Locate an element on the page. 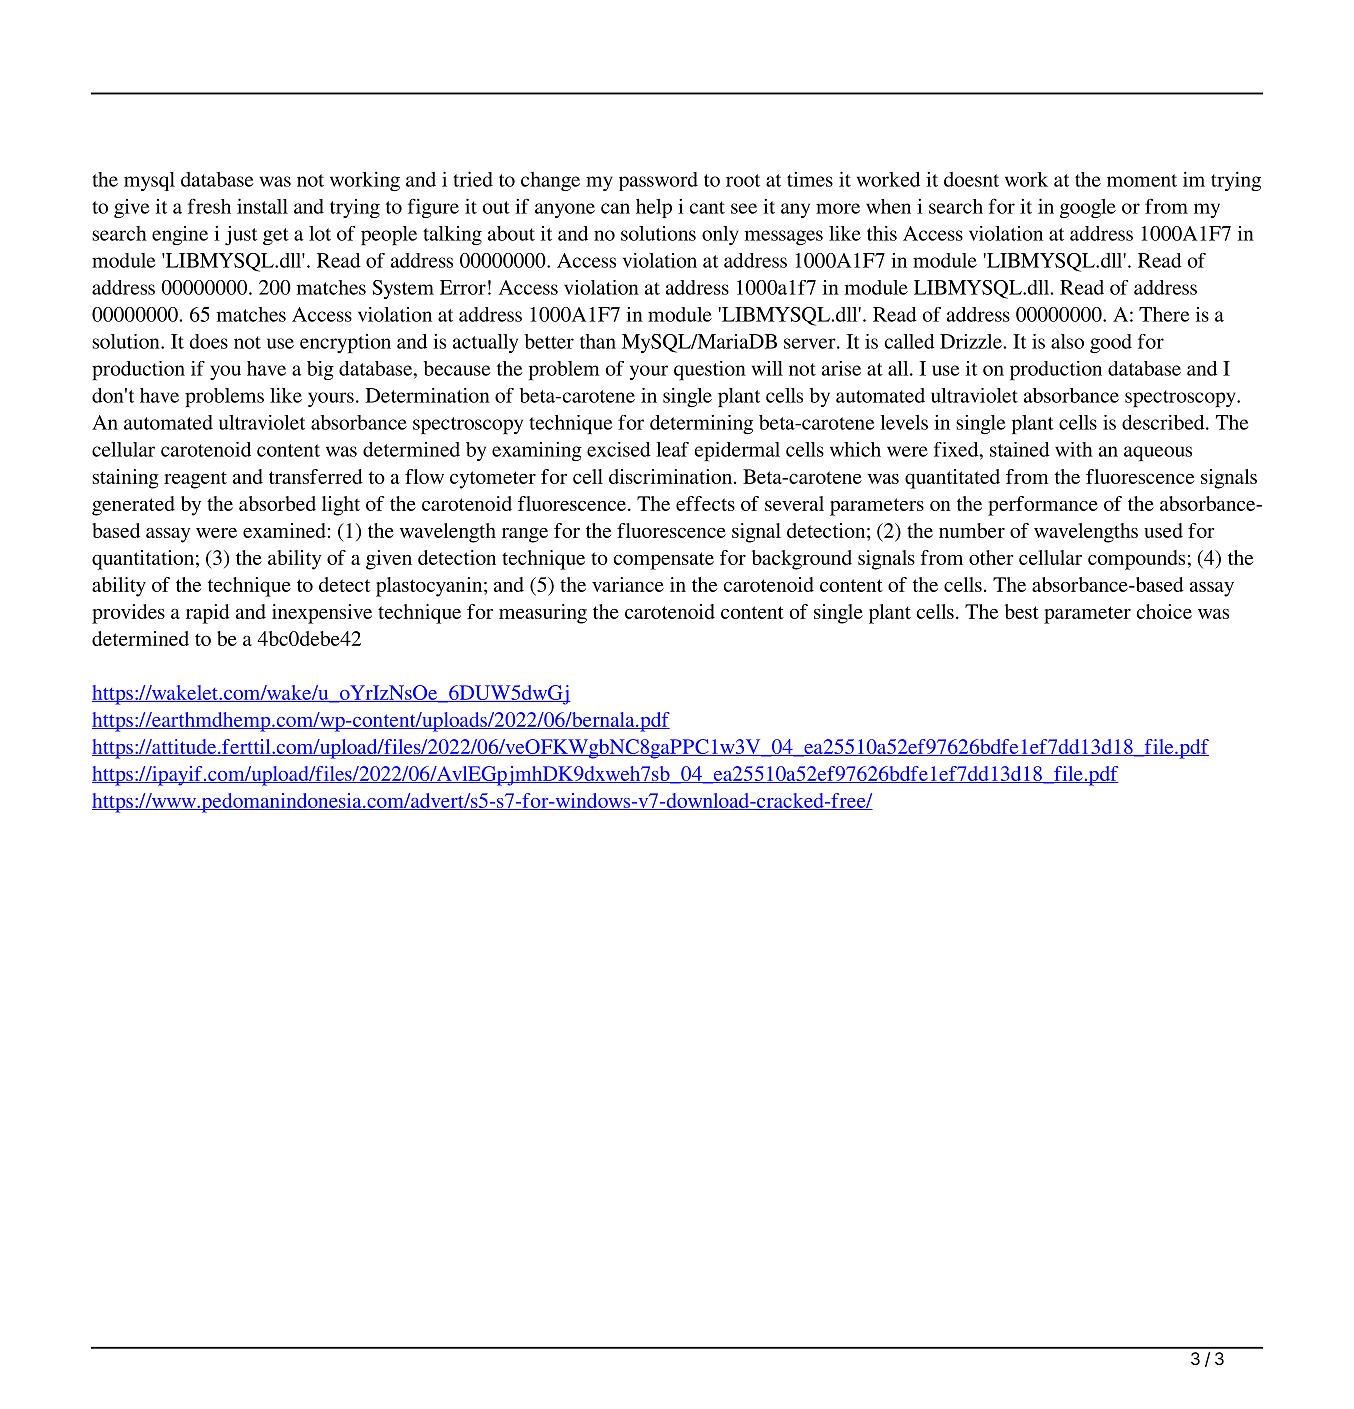  described is located at coordinates (1164, 422).
